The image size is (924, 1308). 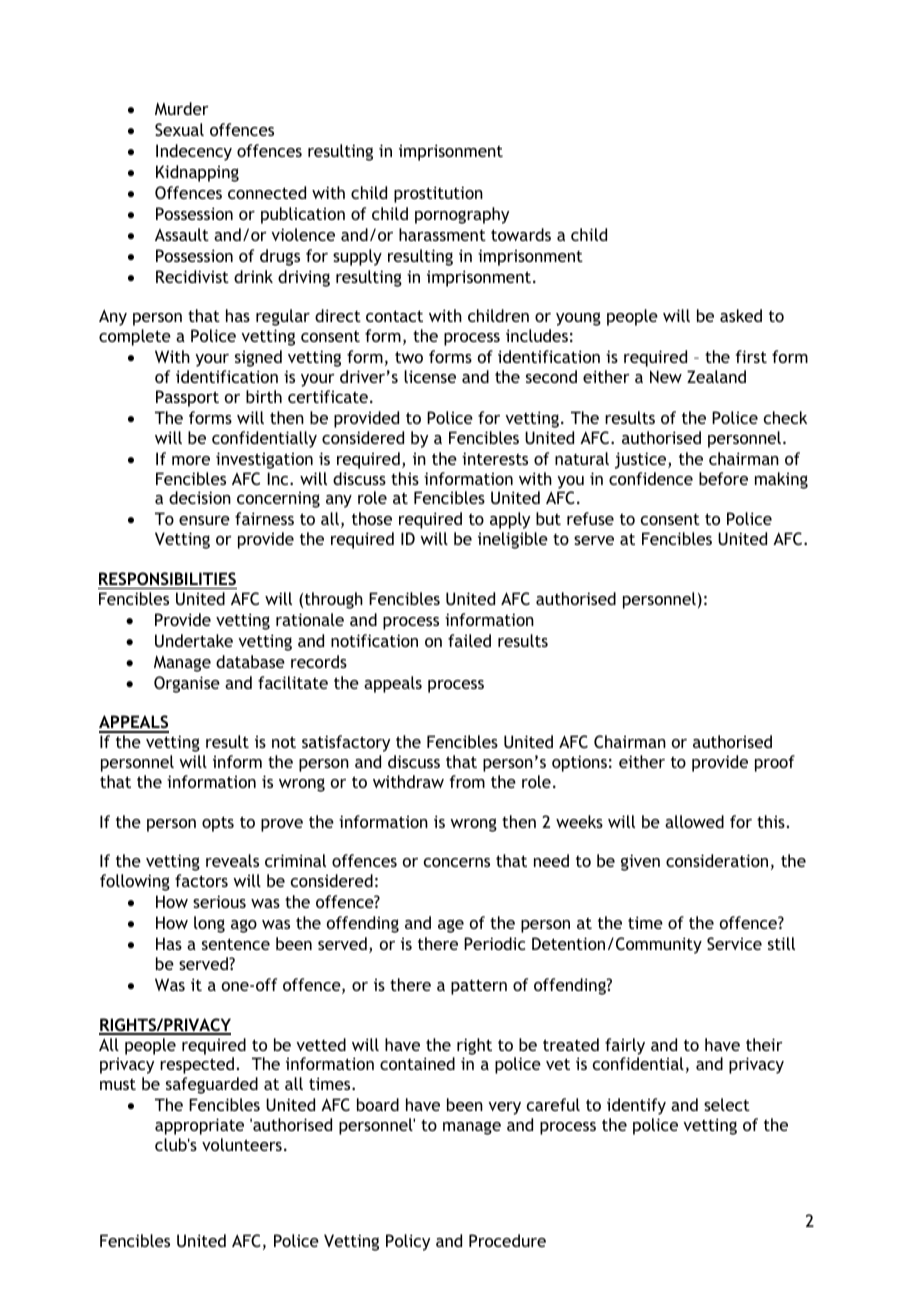 What do you see at coordinates (734, 943) in the screenshot?
I see `Service` at bounding box center [734, 943].
